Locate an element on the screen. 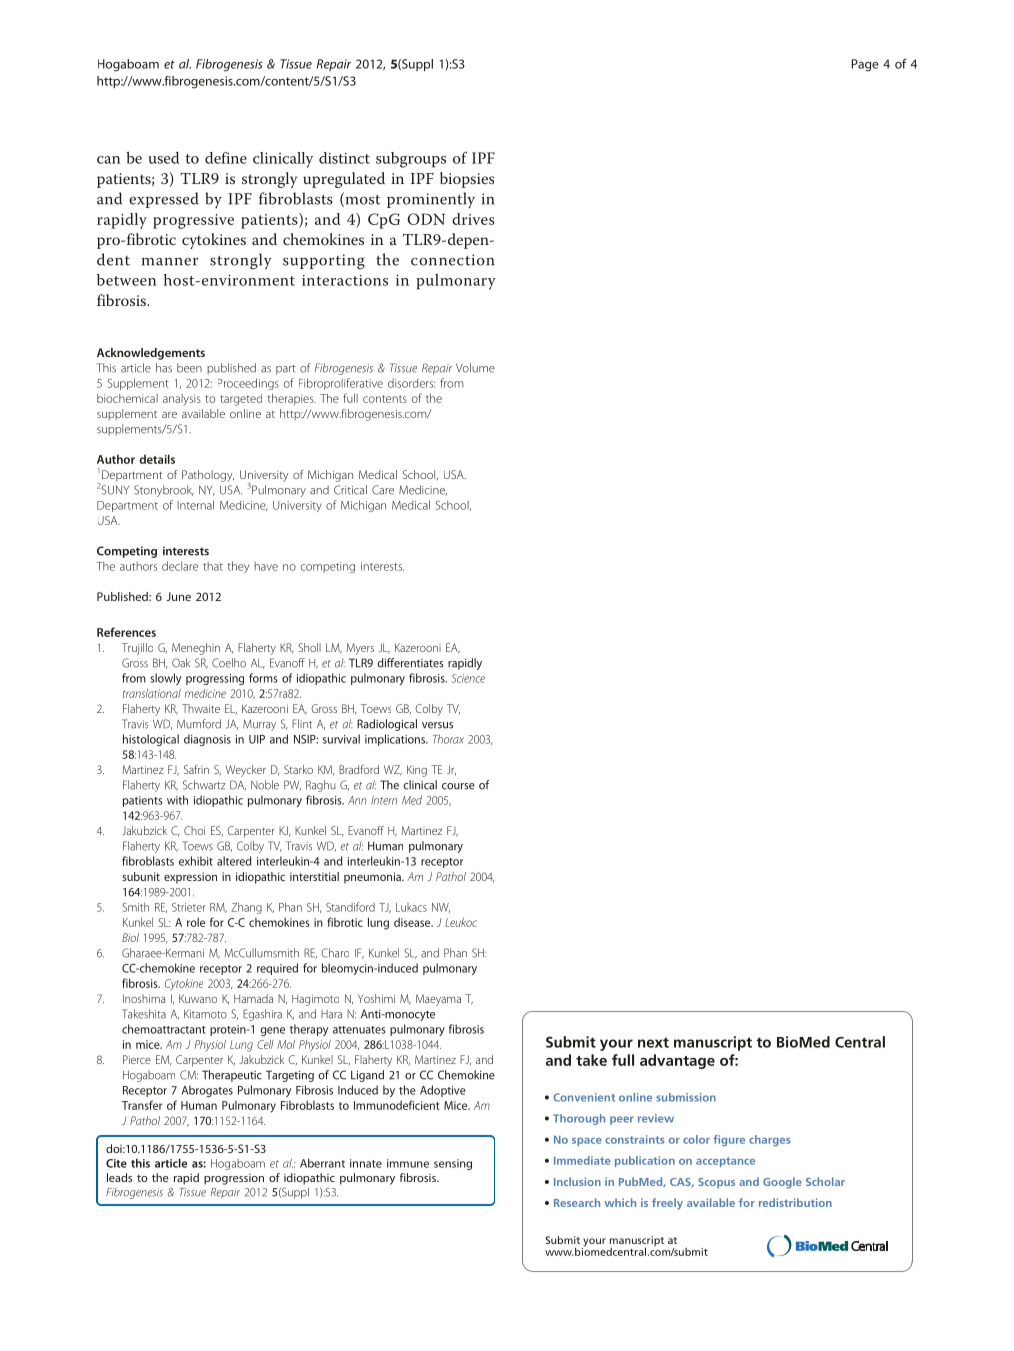 The height and width of the screenshot is (1351, 1014). Page is located at coordinates (865, 65).
